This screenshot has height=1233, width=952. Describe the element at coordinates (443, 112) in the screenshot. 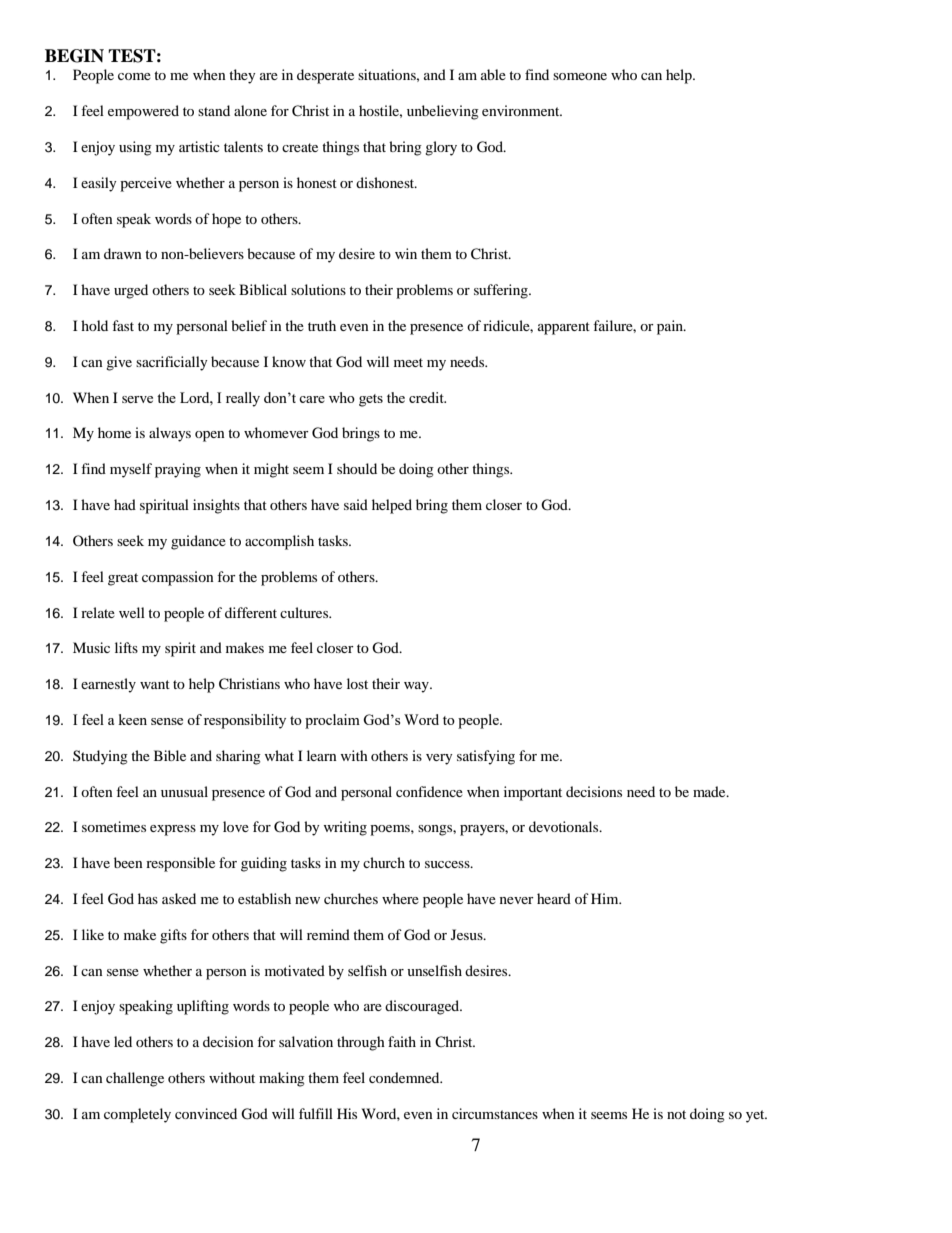

I see `unbelieving` at that location.
